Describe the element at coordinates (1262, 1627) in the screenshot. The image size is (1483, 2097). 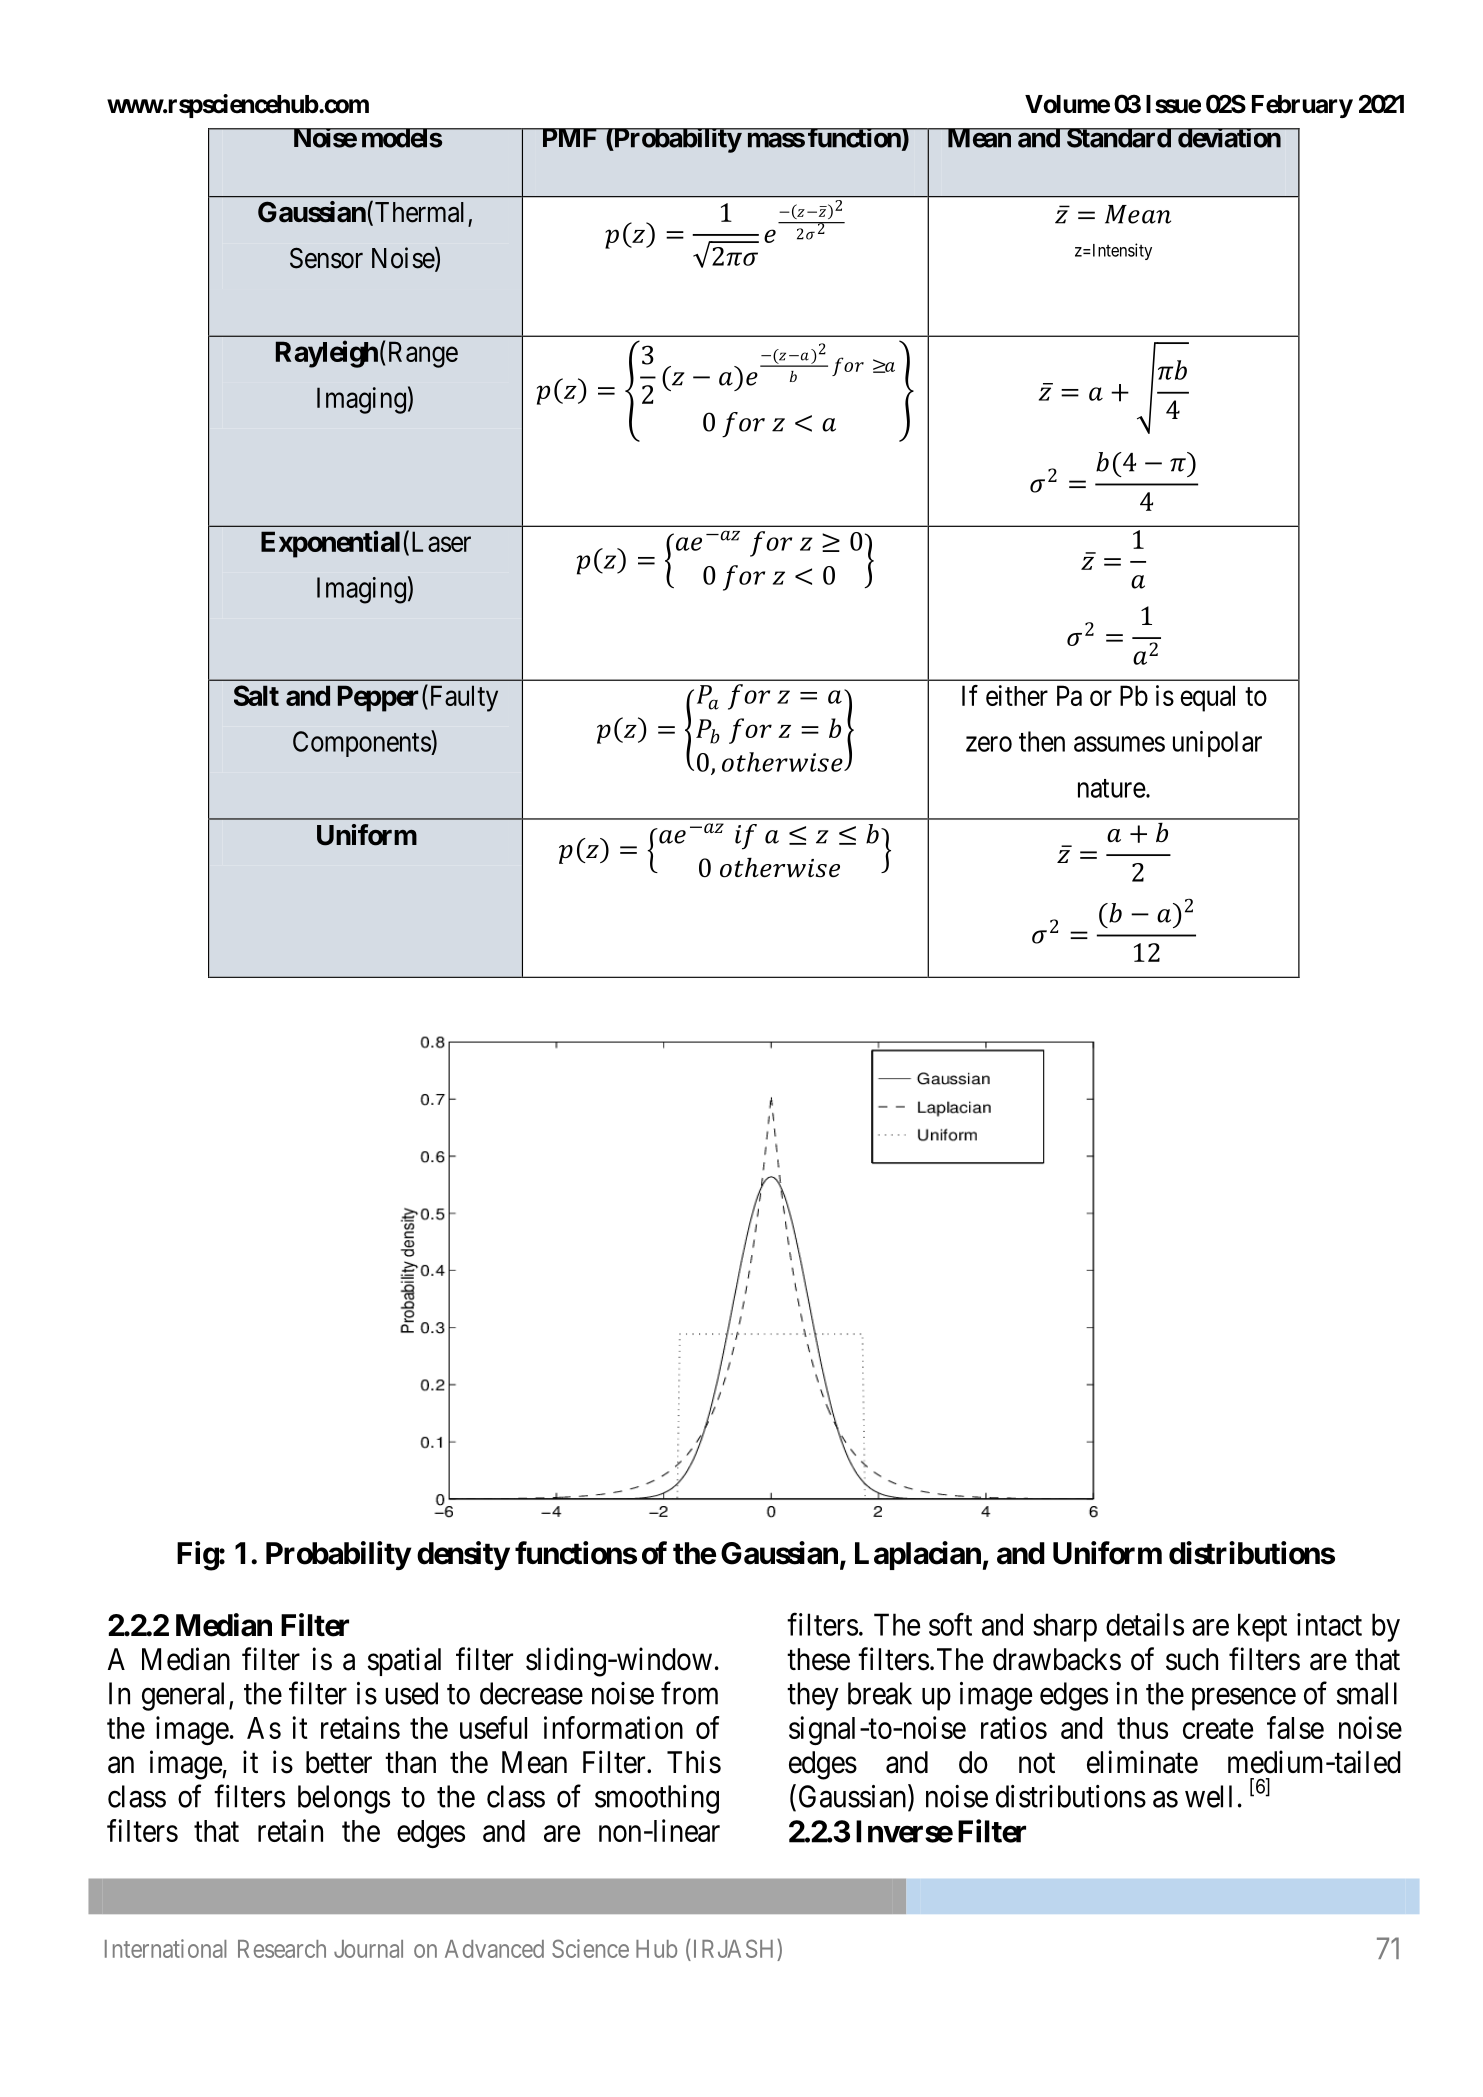
I see `kept` at that location.
